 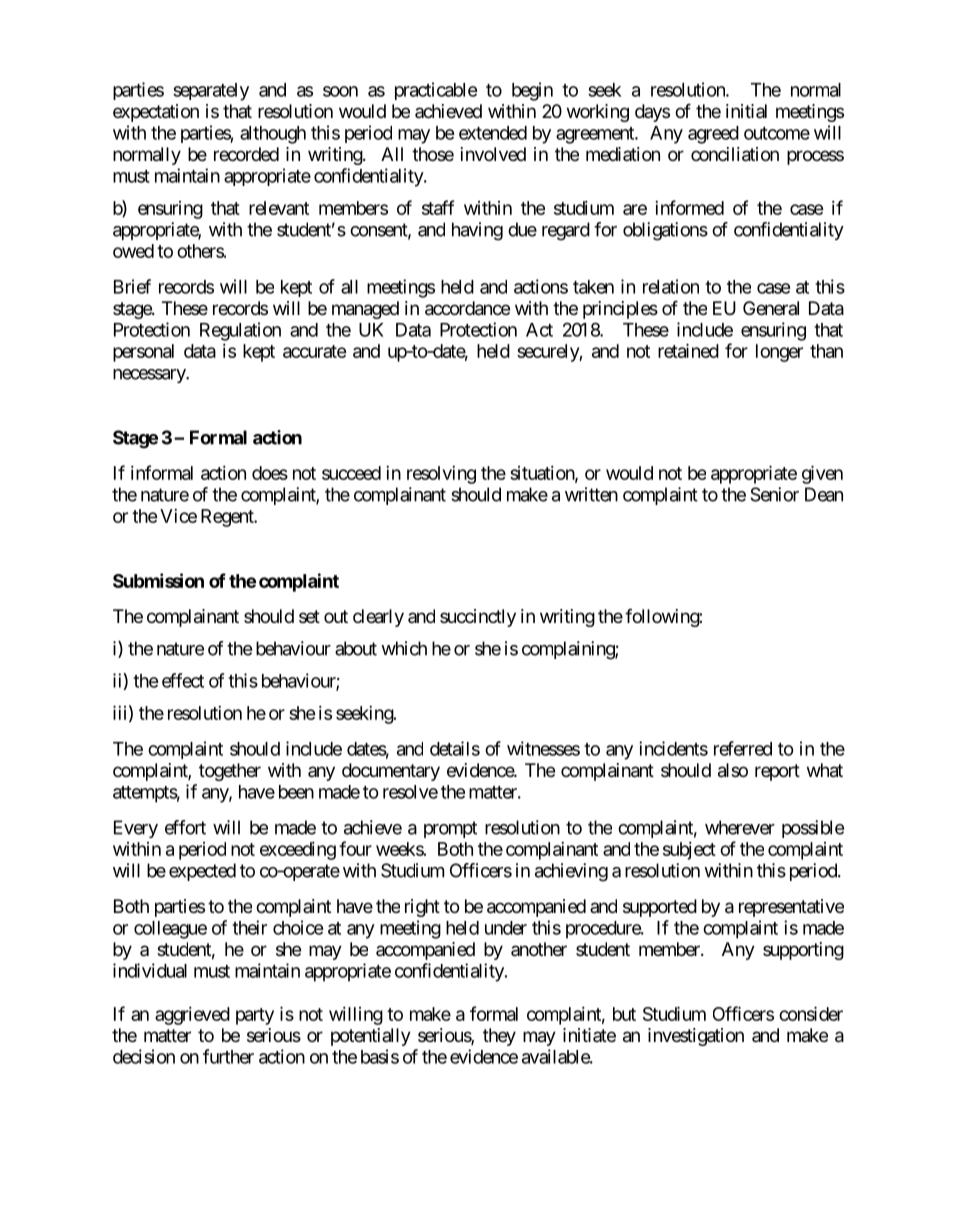 What do you see at coordinates (158, 580) in the screenshot?
I see `Submission` at bounding box center [158, 580].
